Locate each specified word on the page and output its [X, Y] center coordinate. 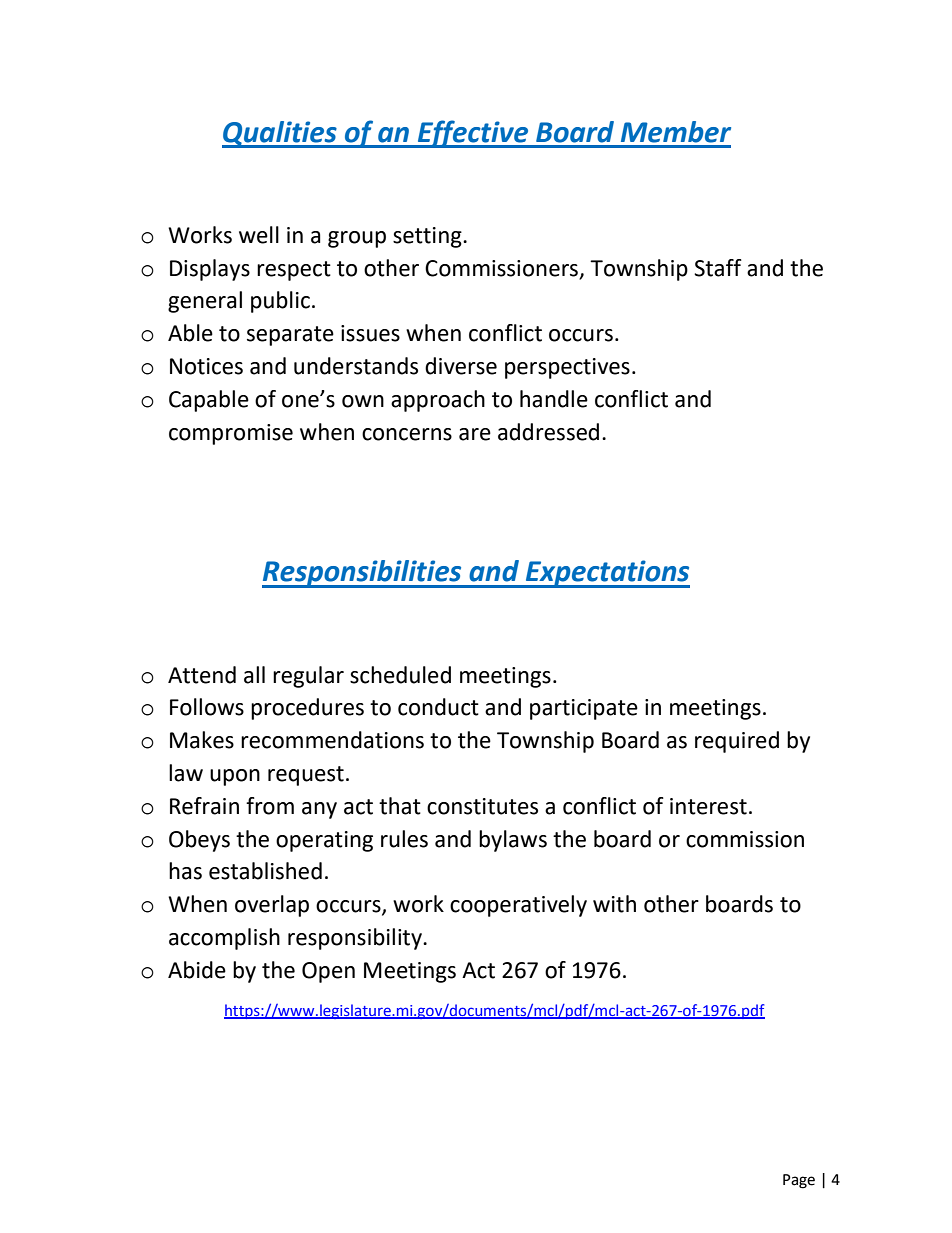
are [475, 434]
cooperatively [518, 906]
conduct [438, 707]
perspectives [567, 368]
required [737, 742]
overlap [272, 906]
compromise [231, 434]
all [254, 675]
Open [328, 972]
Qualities [280, 134]
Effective [473, 134]
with [614, 904]
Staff [718, 268]
